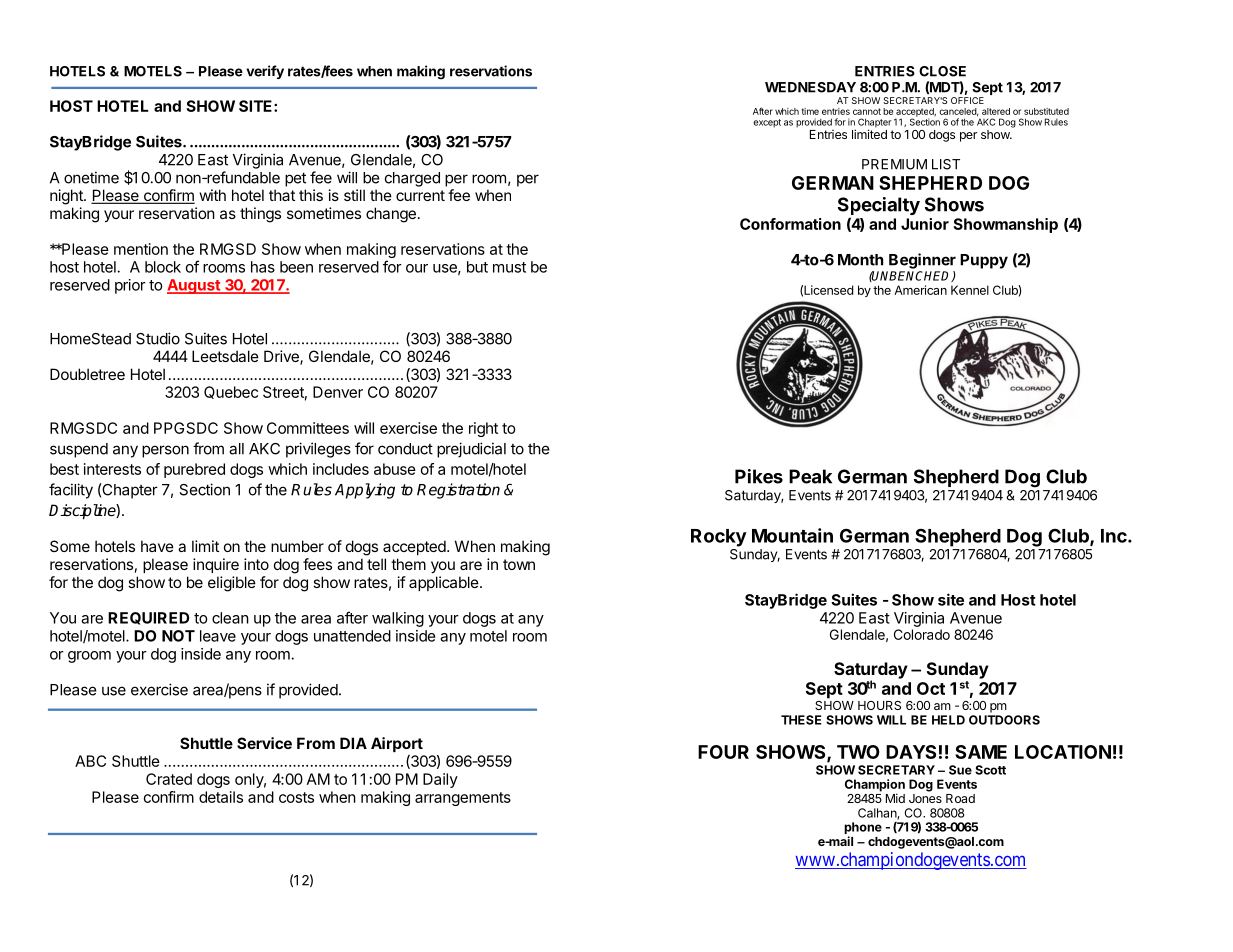 The height and width of the screenshot is (952, 1233). What do you see at coordinates (984, 261) in the screenshot?
I see `Puppy` at bounding box center [984, 261].
